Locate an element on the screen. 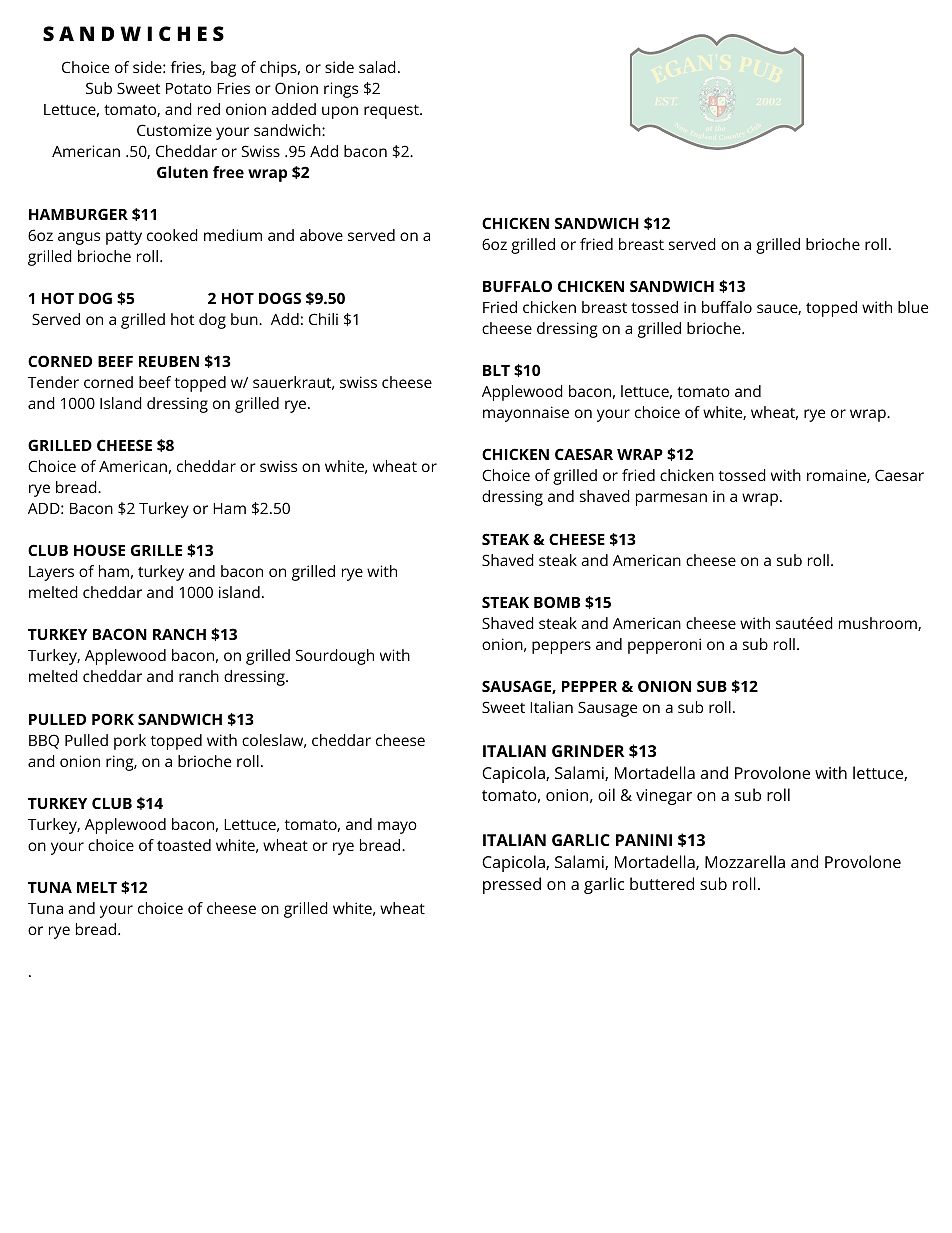 The height and width of the screenshot is (1233, 952). toasted is located at coordinates (184, 845).
